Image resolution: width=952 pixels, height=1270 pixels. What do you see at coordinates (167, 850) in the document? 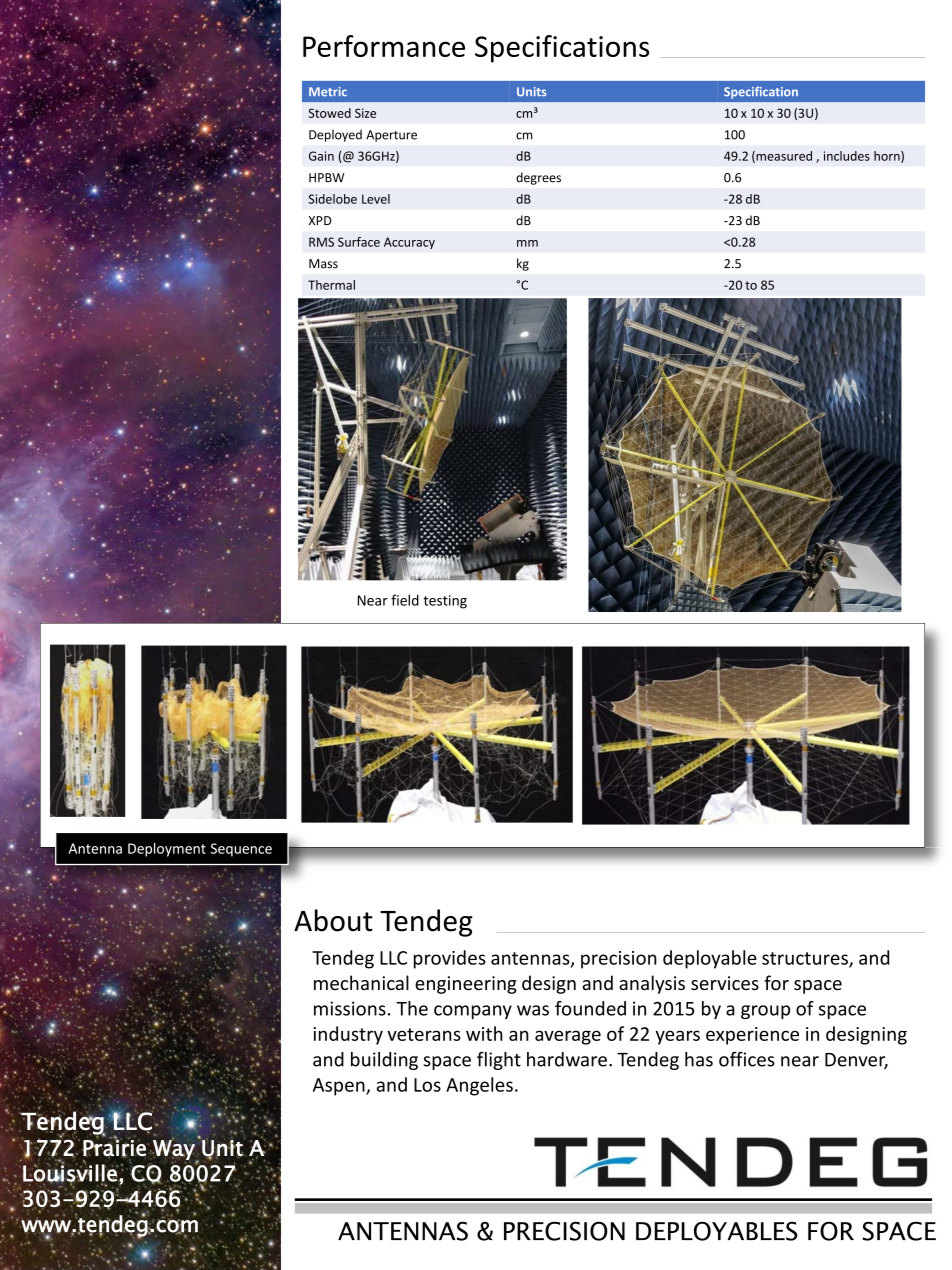
I see `Deployment` at bounding box center [167, 850].
